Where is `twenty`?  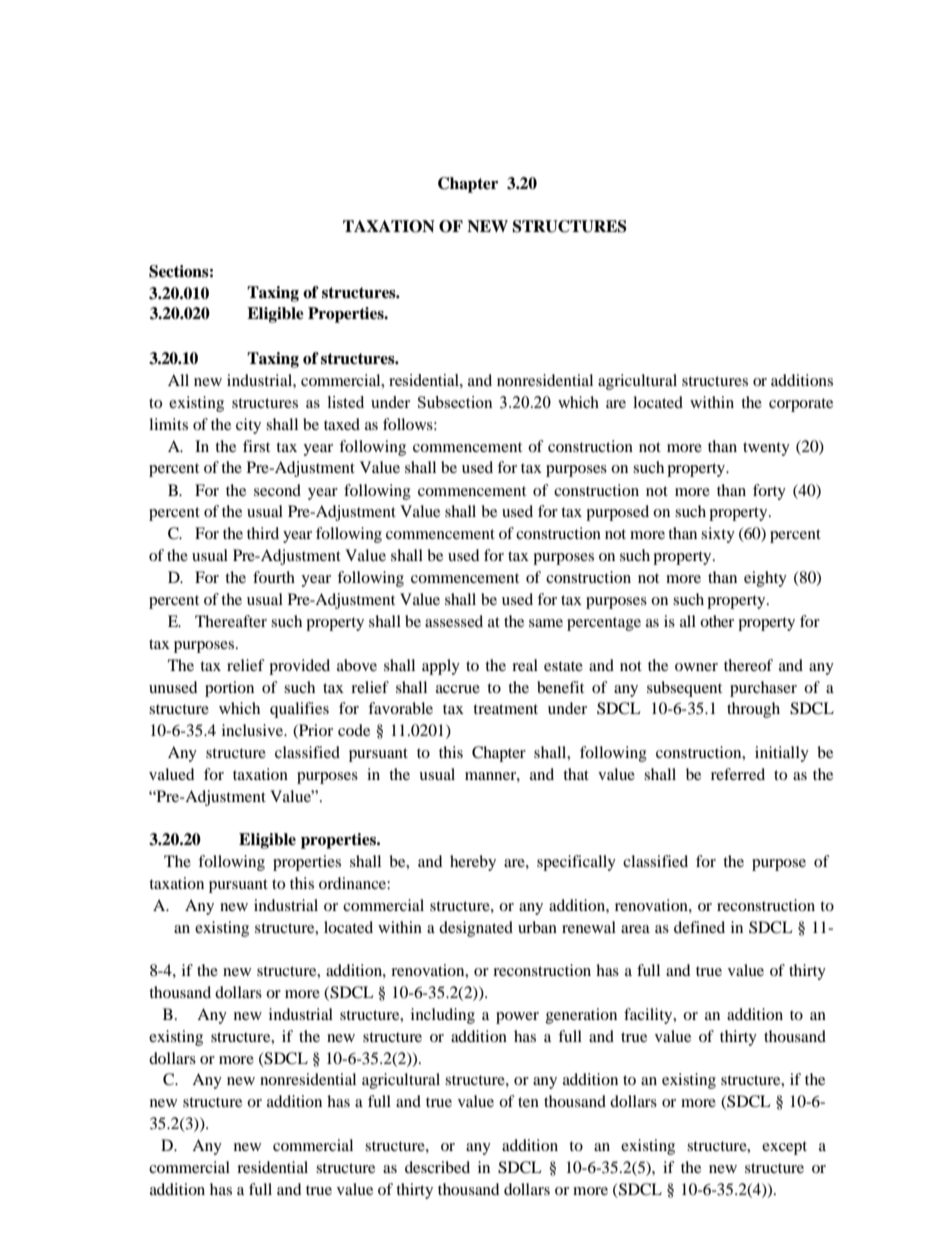 twenty is located at coordinates (766, 449).
